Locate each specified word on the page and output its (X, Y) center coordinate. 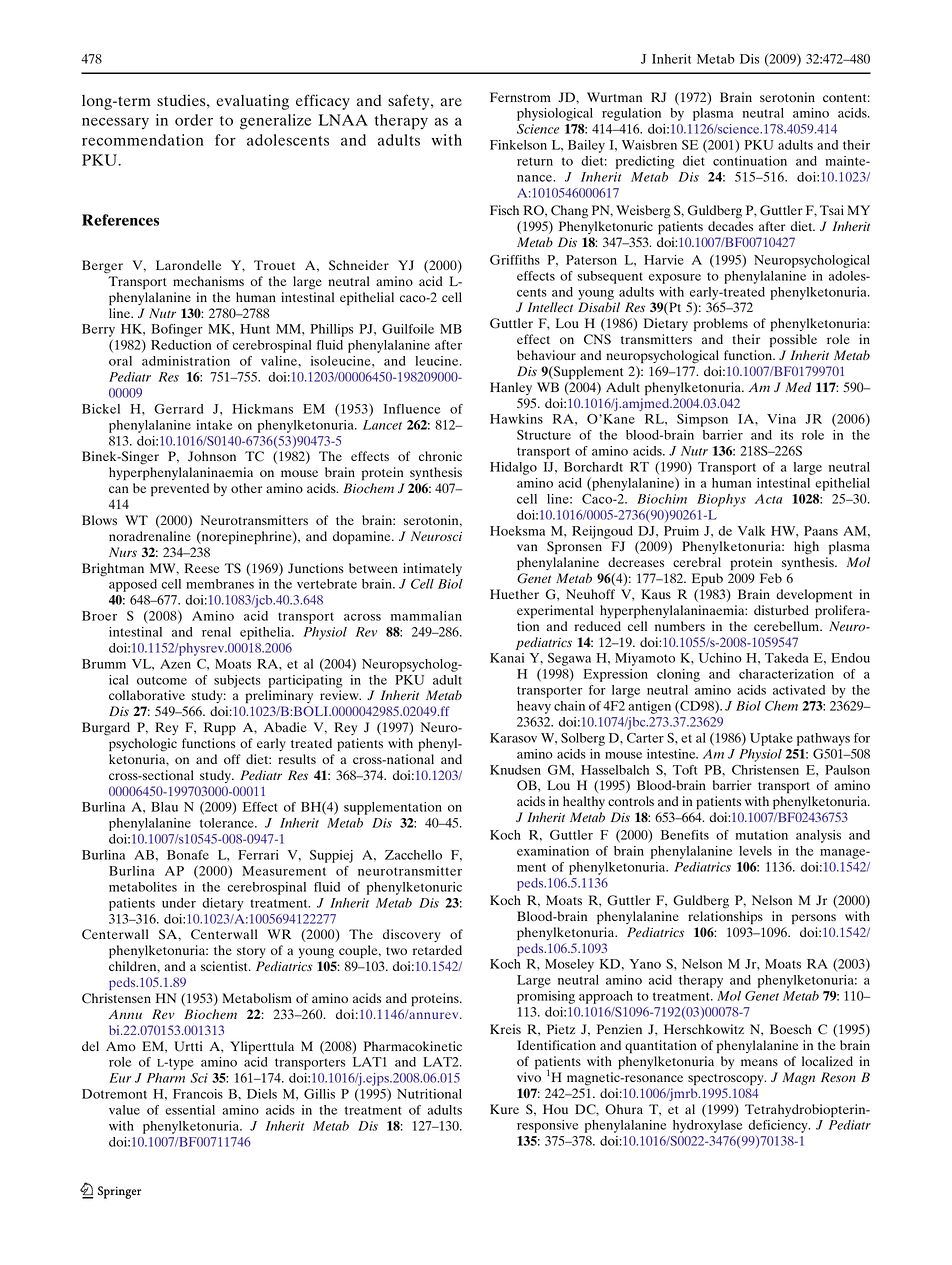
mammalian (426, 616)
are (451, 102)
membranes (220, 584)
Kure (504, 1109)
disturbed (781, 610)
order (194, 120)
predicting (645, 162)
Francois (198, 1094)
